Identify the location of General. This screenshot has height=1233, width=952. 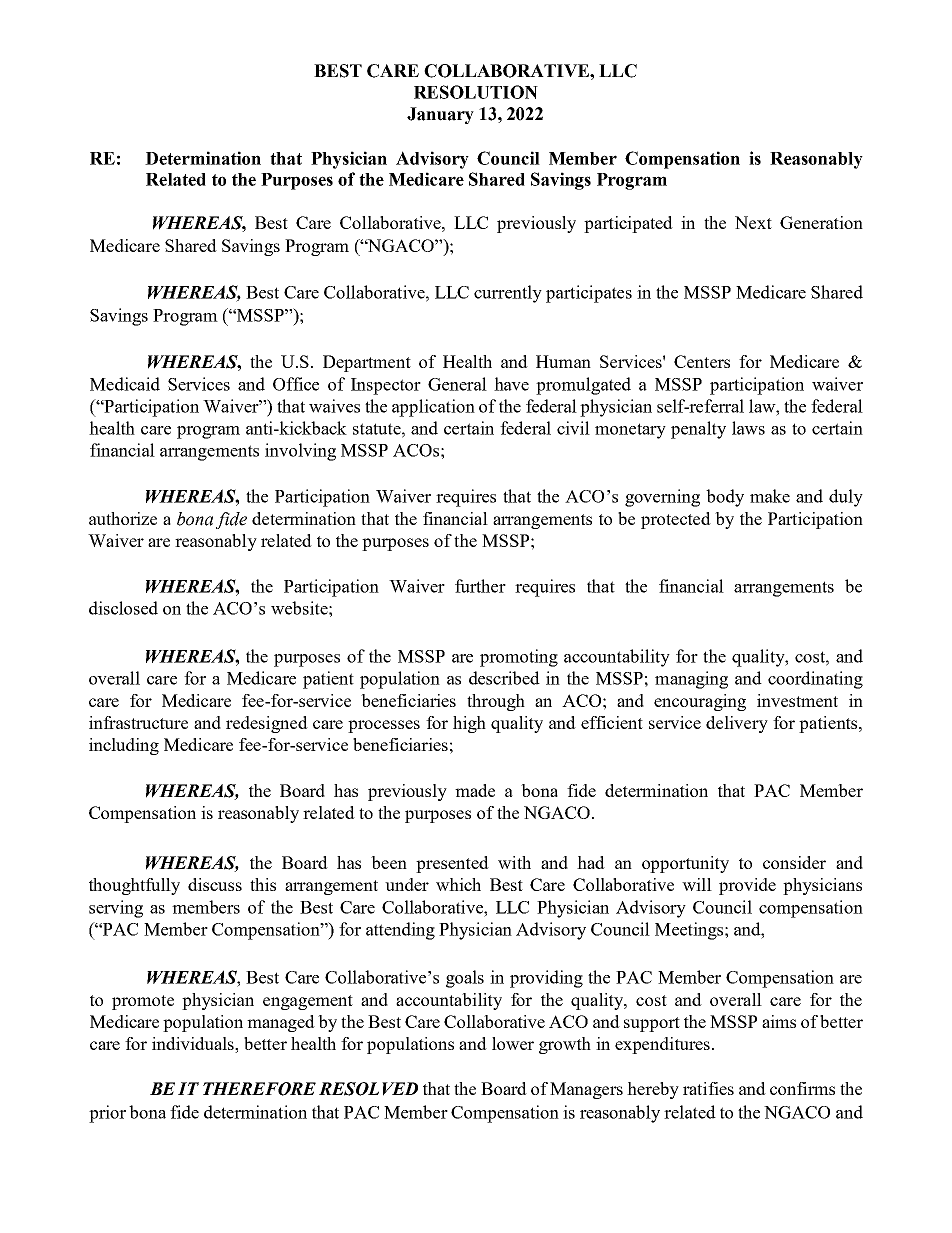
(457, 384).
